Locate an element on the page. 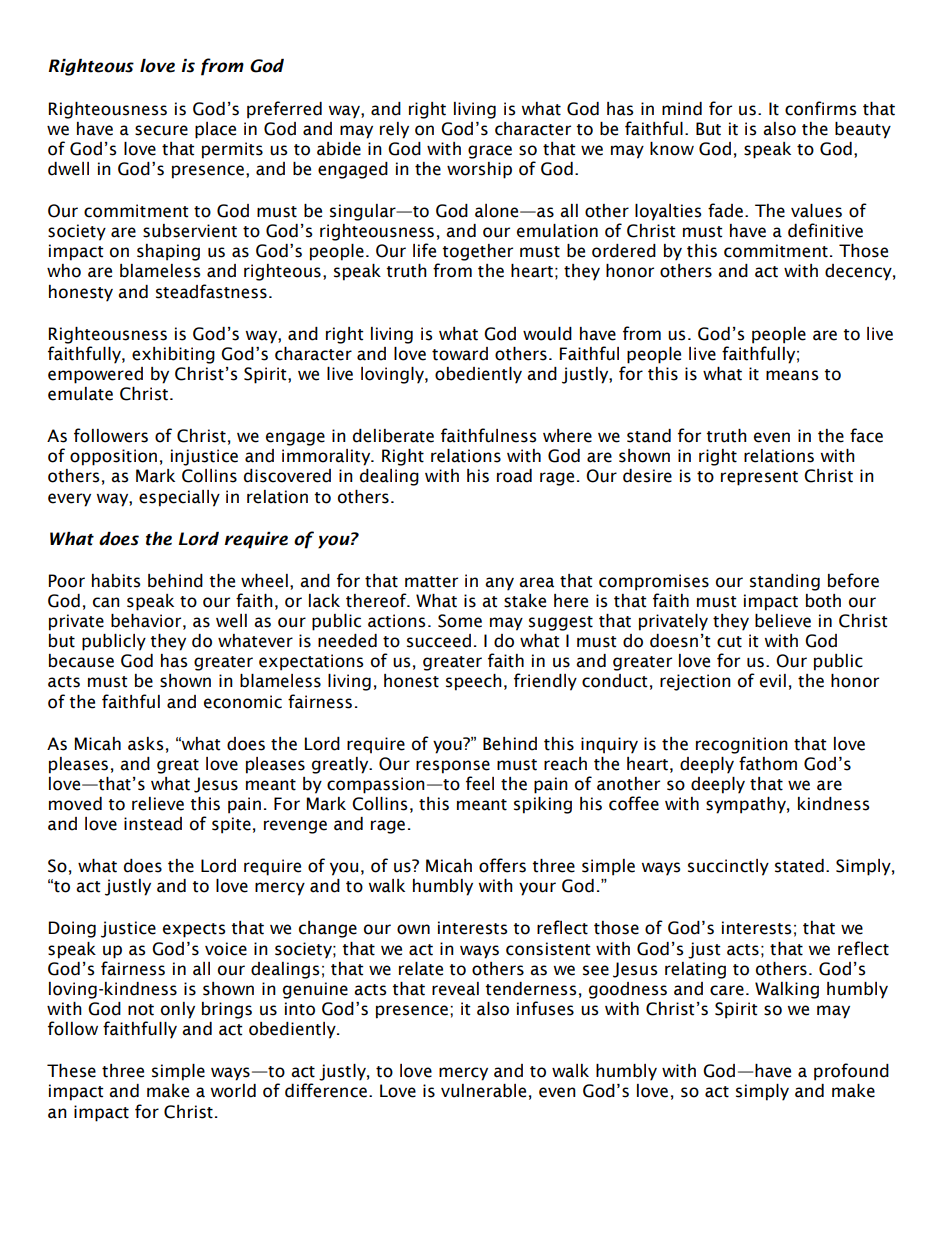 The height and width of the image is (1233, 952). believe is located at coordinates (783, 621).
